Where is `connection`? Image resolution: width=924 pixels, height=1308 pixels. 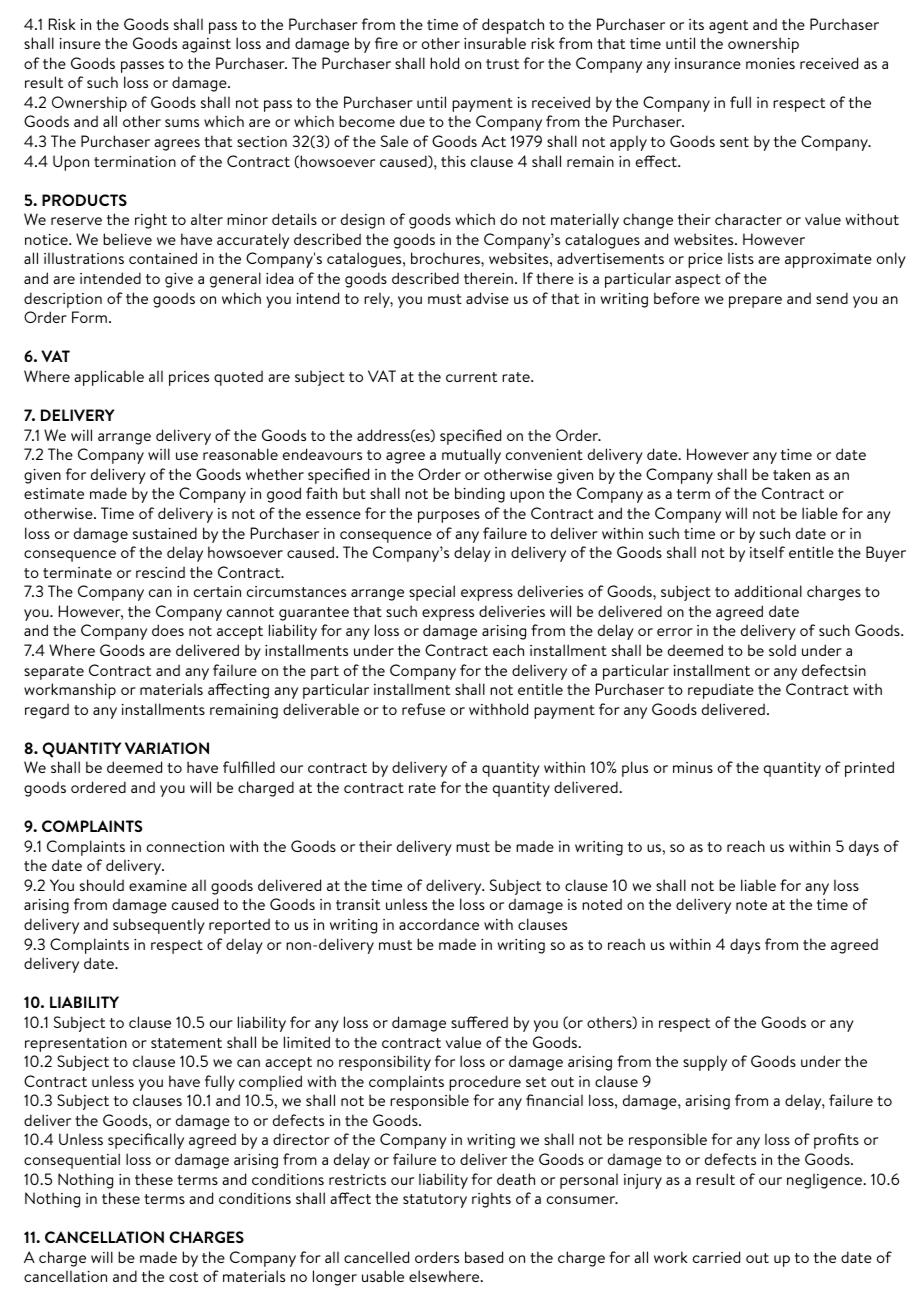
connection is located at coordinates (185, 846).
